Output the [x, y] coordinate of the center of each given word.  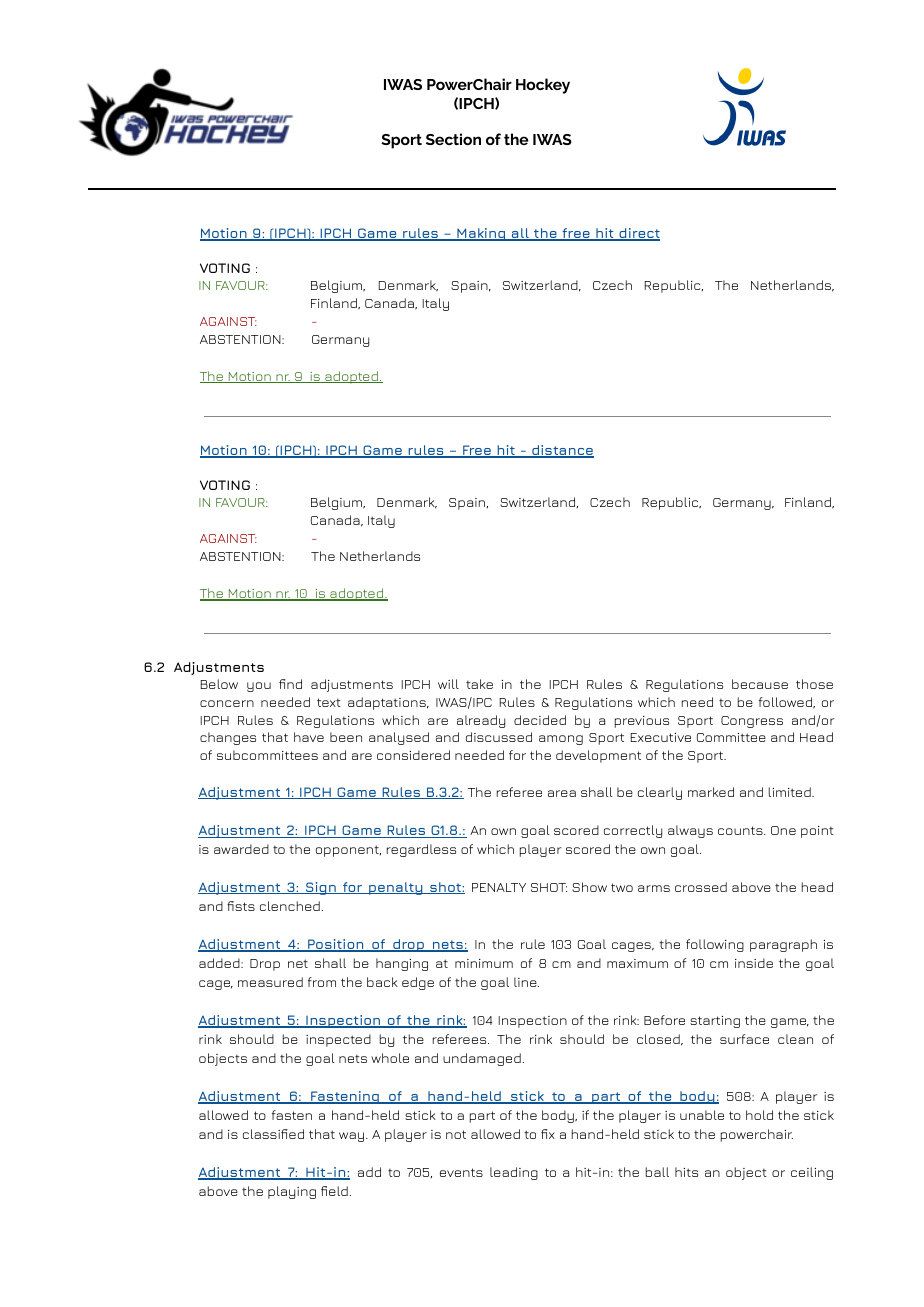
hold [759, 1115]
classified [273, 1134]
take [479, 684]
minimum [484, 963]
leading [514, 1173]
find [290, 684]
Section [453, 139]
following [715, 945]
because [760, 684]
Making [481, 234]
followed [787, 703]
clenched [290, 906]
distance [562, 451]
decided [540, 720]
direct [638, 234]
